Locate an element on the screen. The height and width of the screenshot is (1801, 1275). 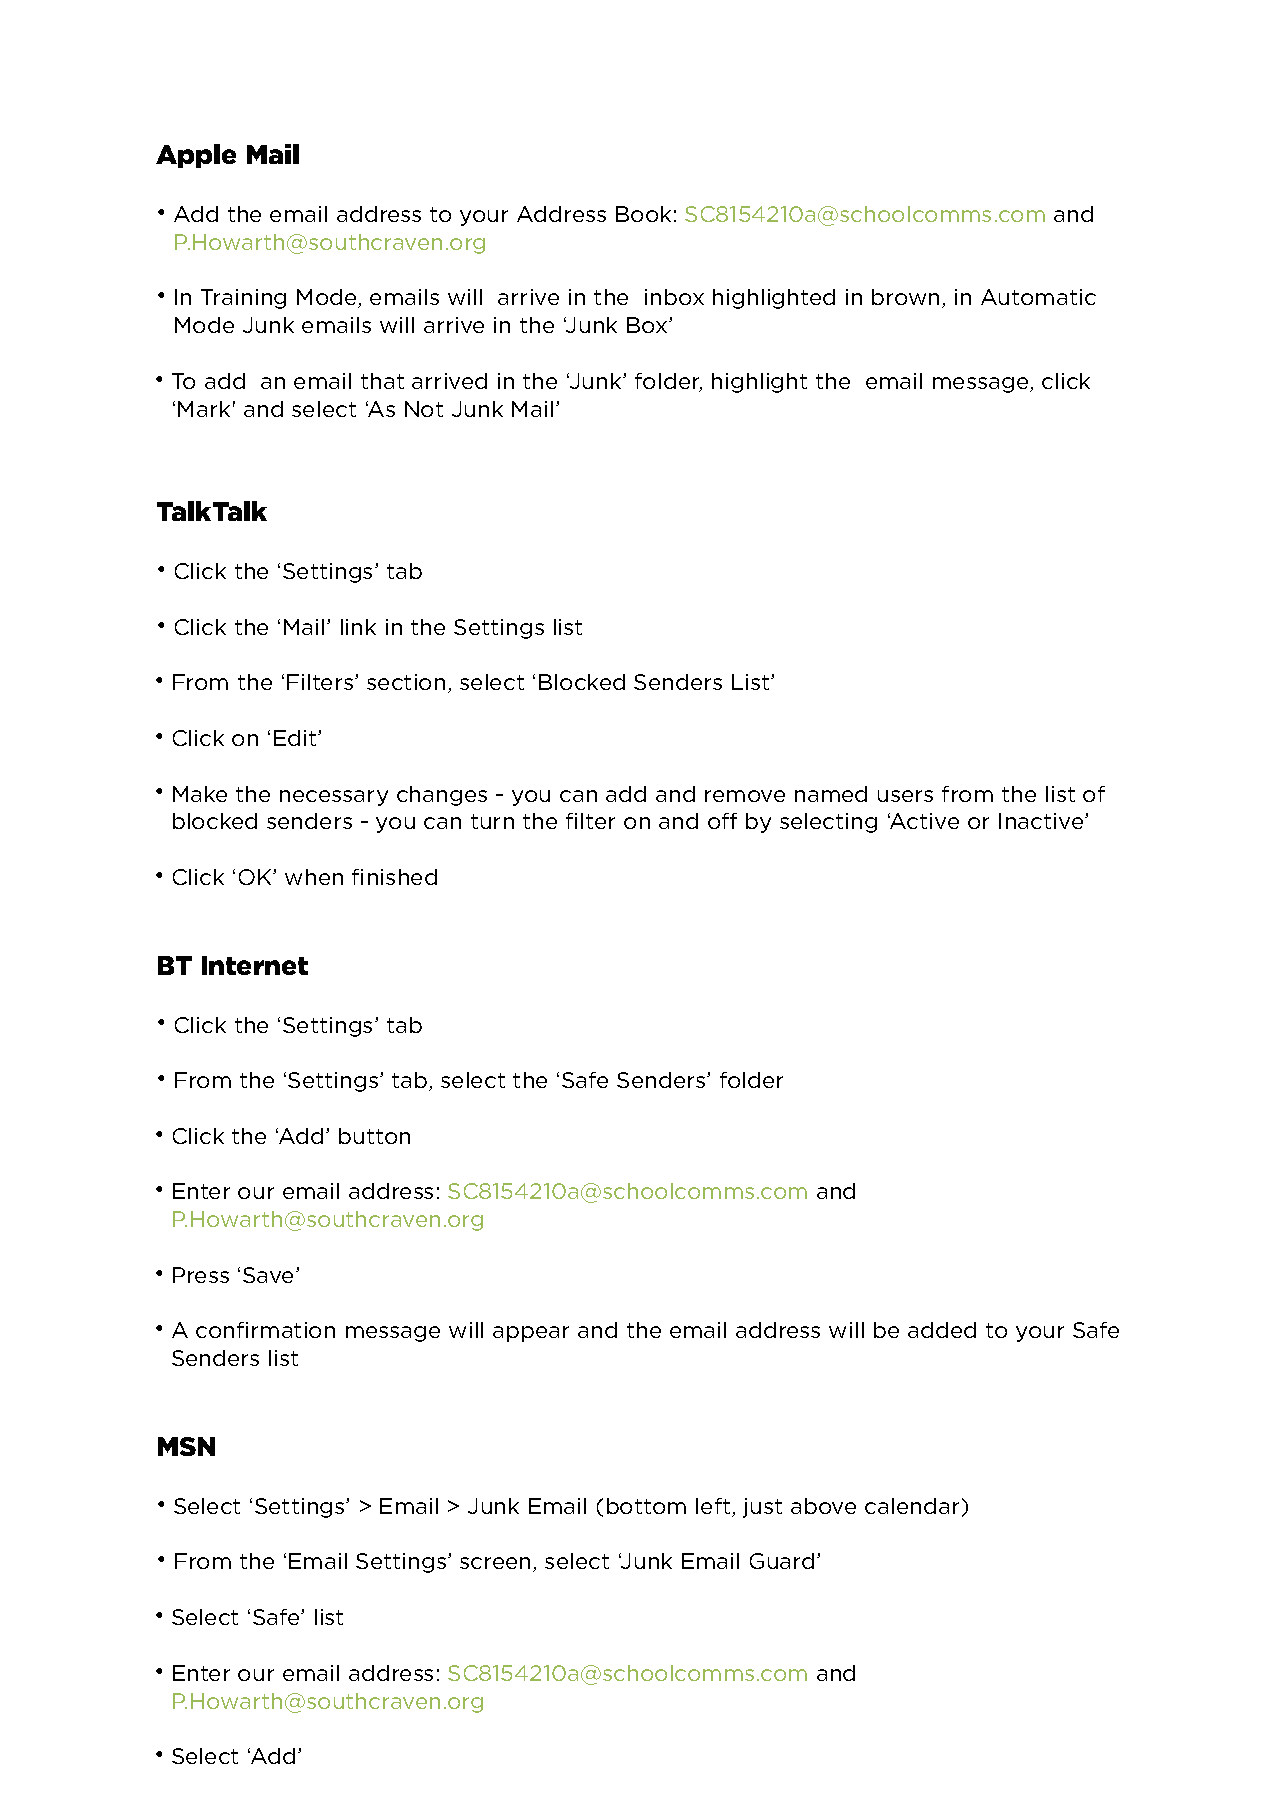
Internet is located at coordinates (255, 965).
